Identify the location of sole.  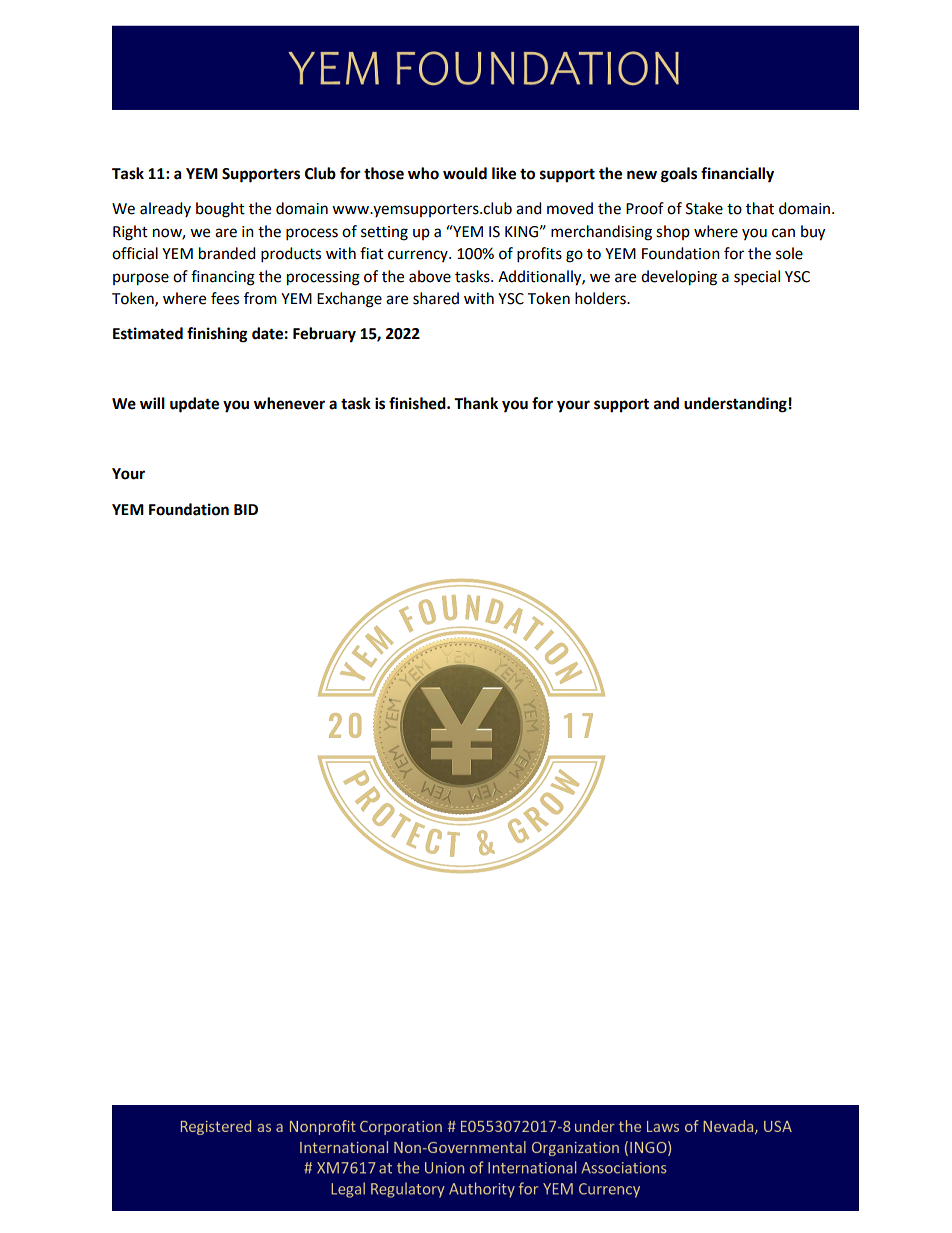
(789, 253).
